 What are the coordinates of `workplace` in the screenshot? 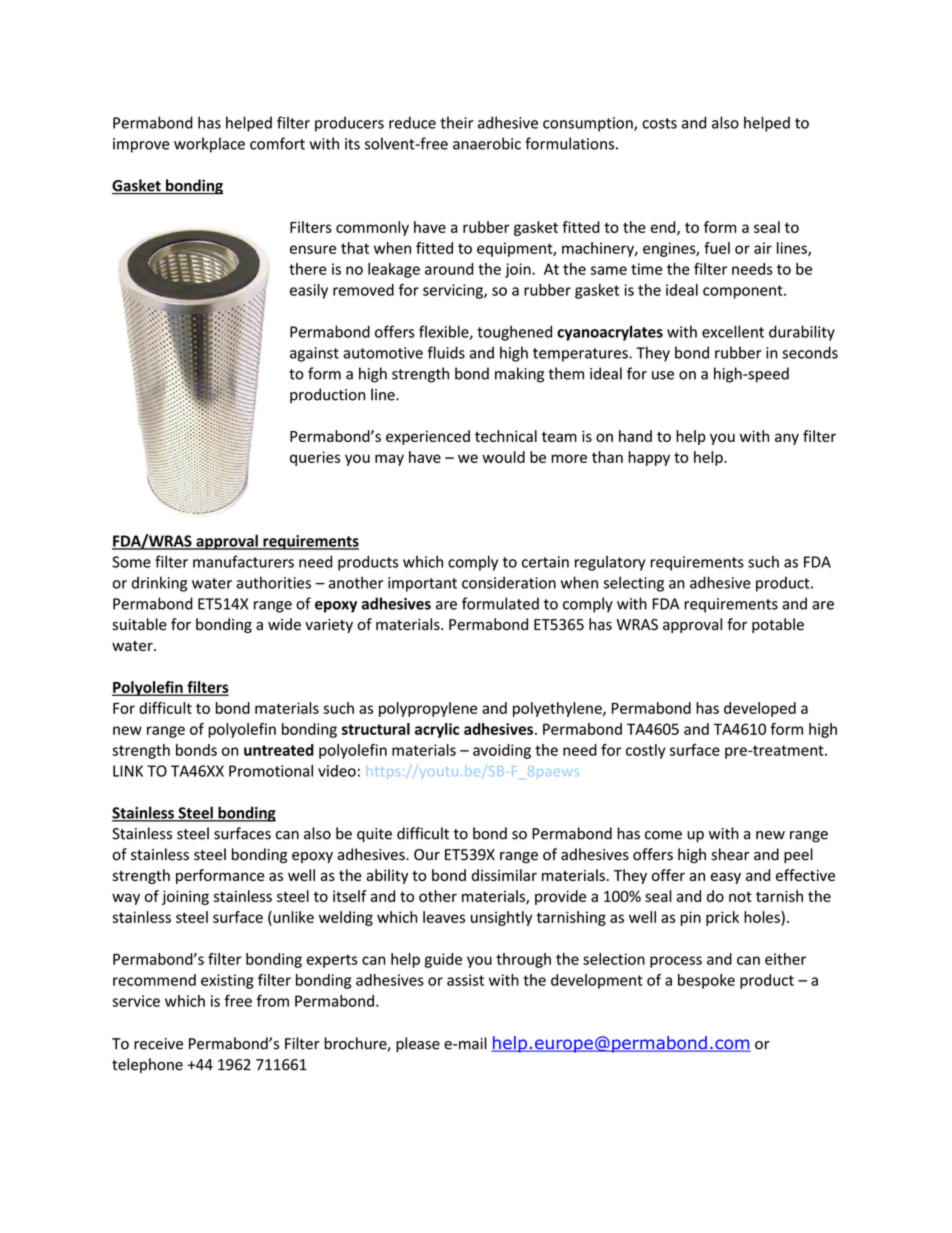 It's located at (209, 145).
